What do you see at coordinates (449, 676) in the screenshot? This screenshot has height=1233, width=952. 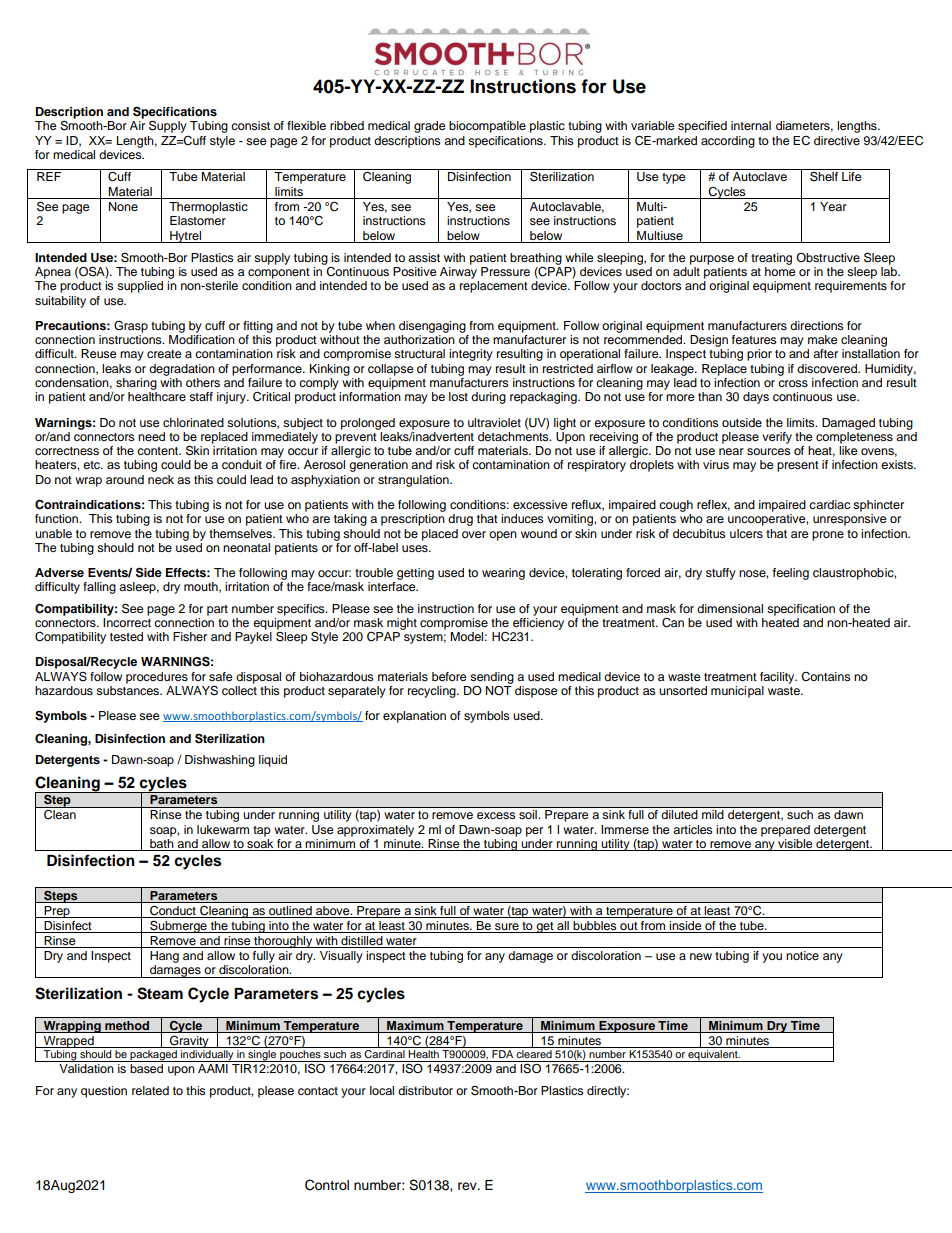 I see `before` at bounding box center [449, 676].
